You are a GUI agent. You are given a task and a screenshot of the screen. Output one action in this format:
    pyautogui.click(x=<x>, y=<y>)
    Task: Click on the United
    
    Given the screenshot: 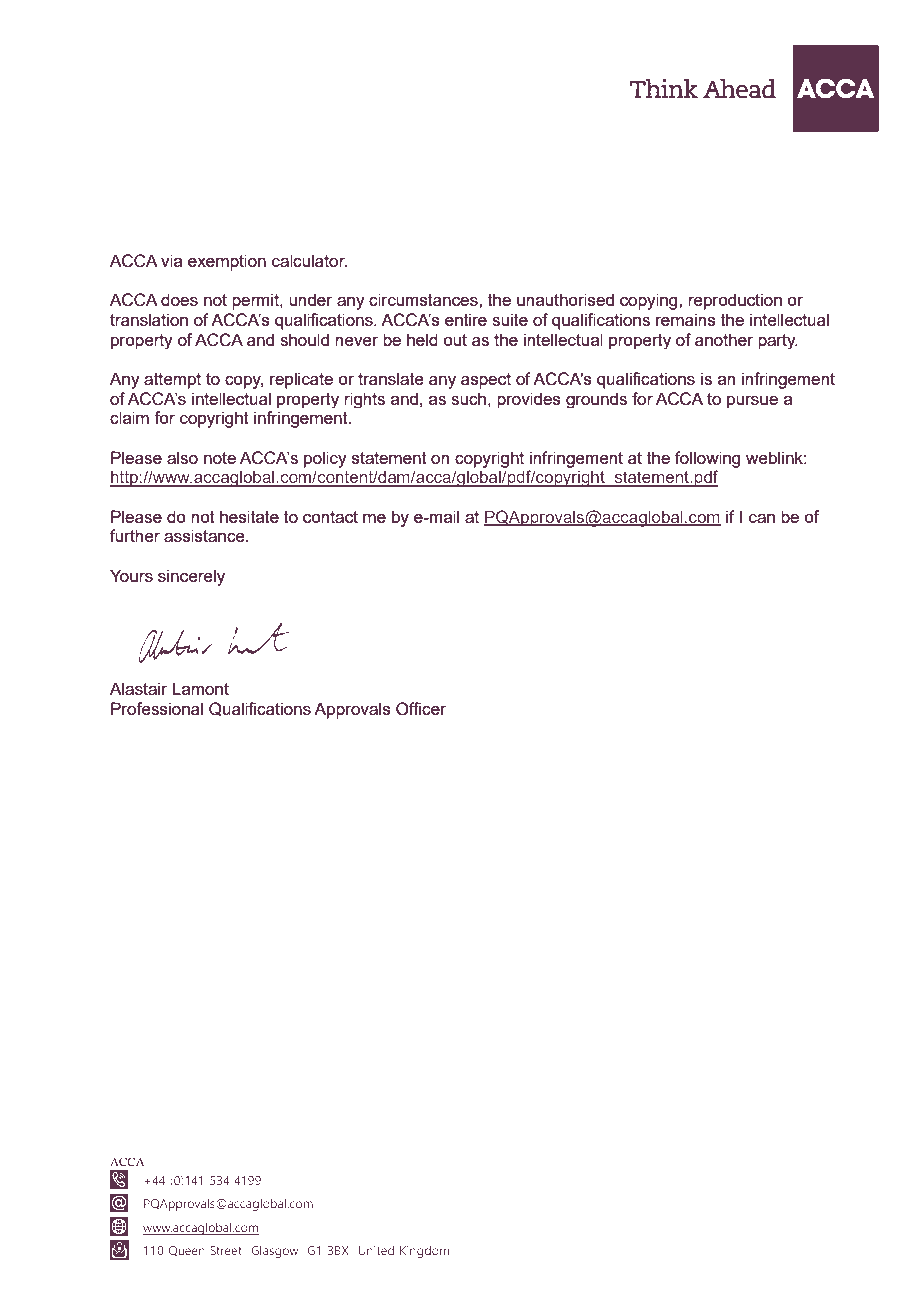 What is the action you would take?
    pyautogui.click(x=376, y=1250)
